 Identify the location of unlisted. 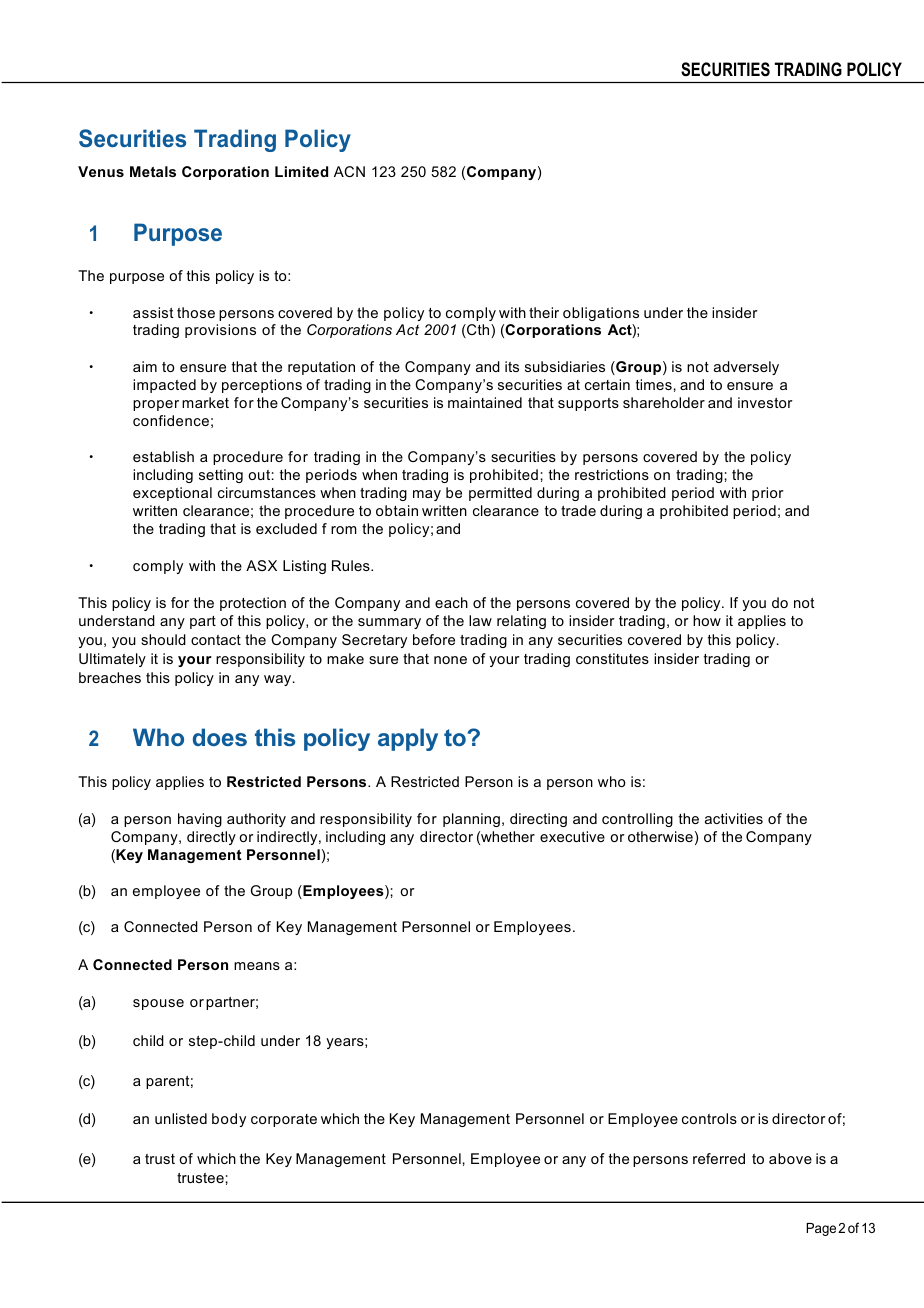
(181, 1118).
